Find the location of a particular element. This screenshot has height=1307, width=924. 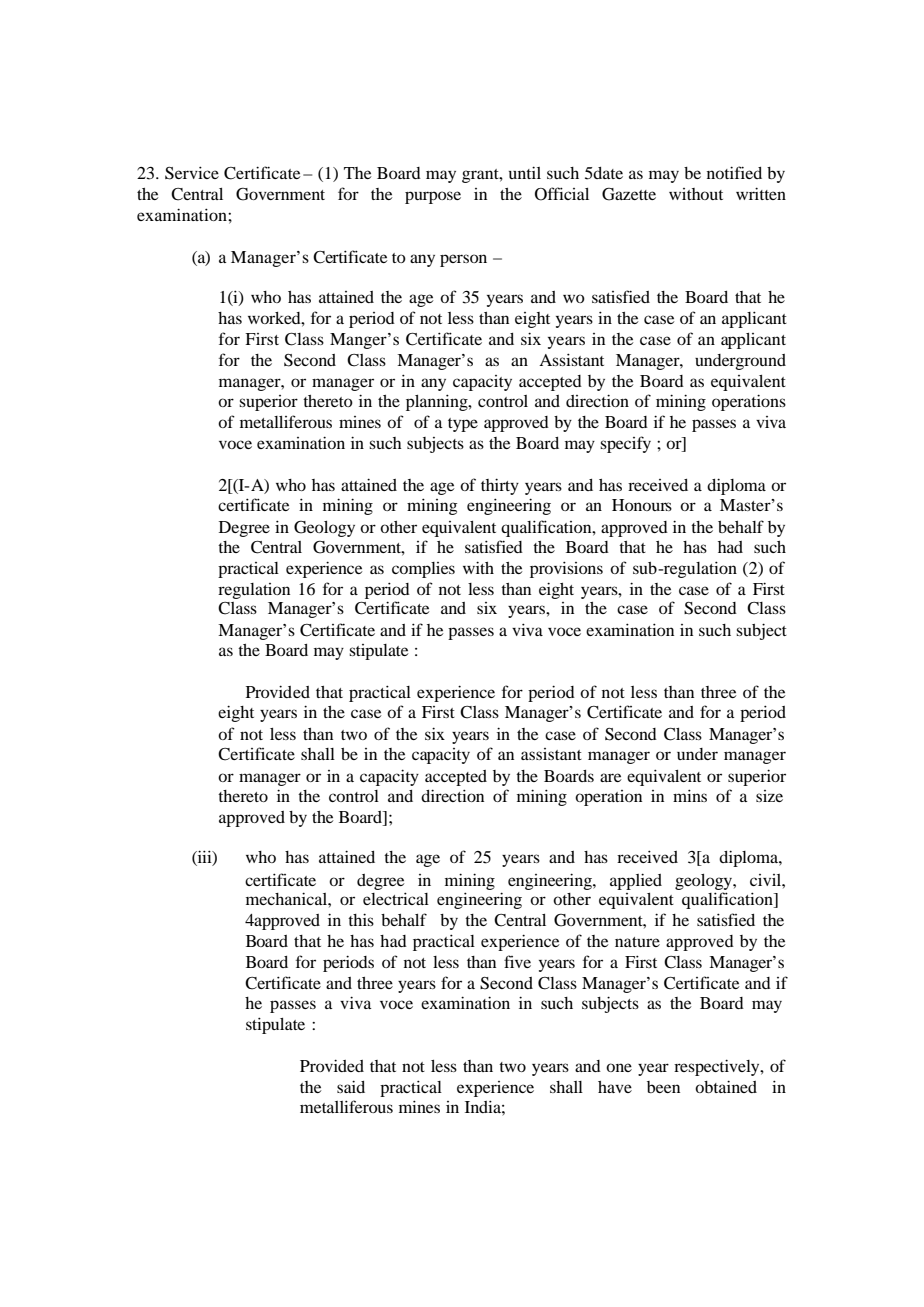

purpose is located at coordinates (433, 197).
